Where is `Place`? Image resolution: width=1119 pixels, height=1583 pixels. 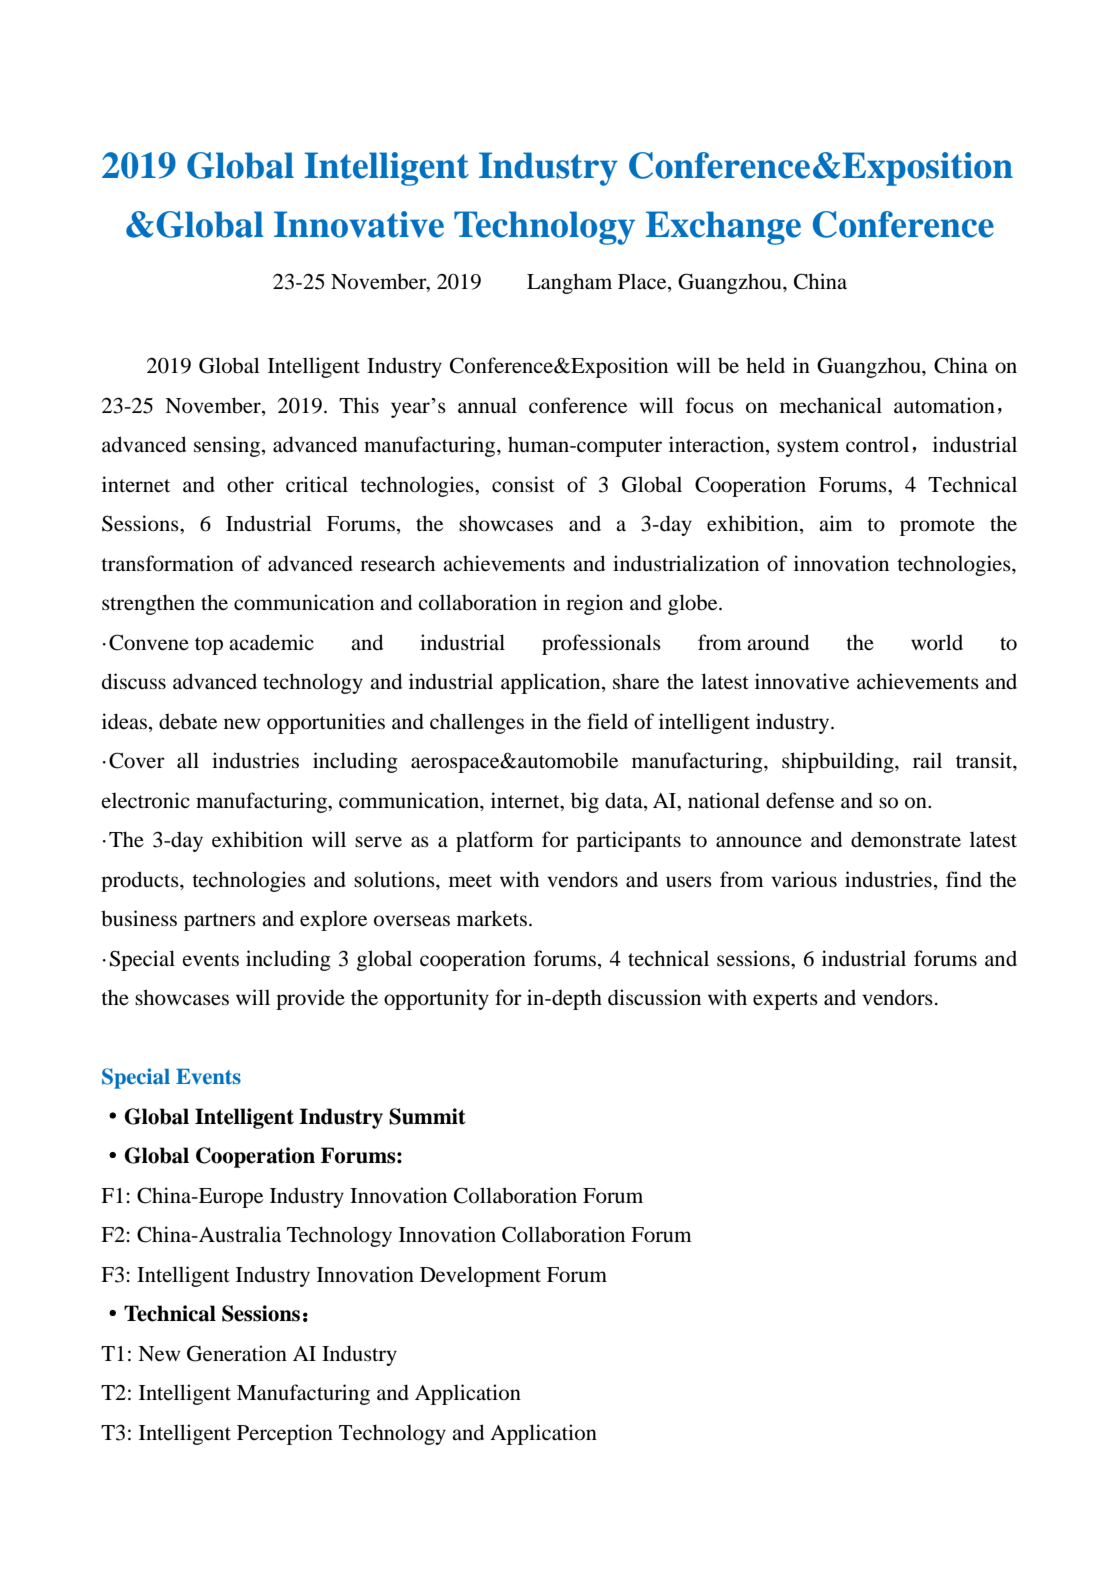 Place is located at coordinates (643, 282).
